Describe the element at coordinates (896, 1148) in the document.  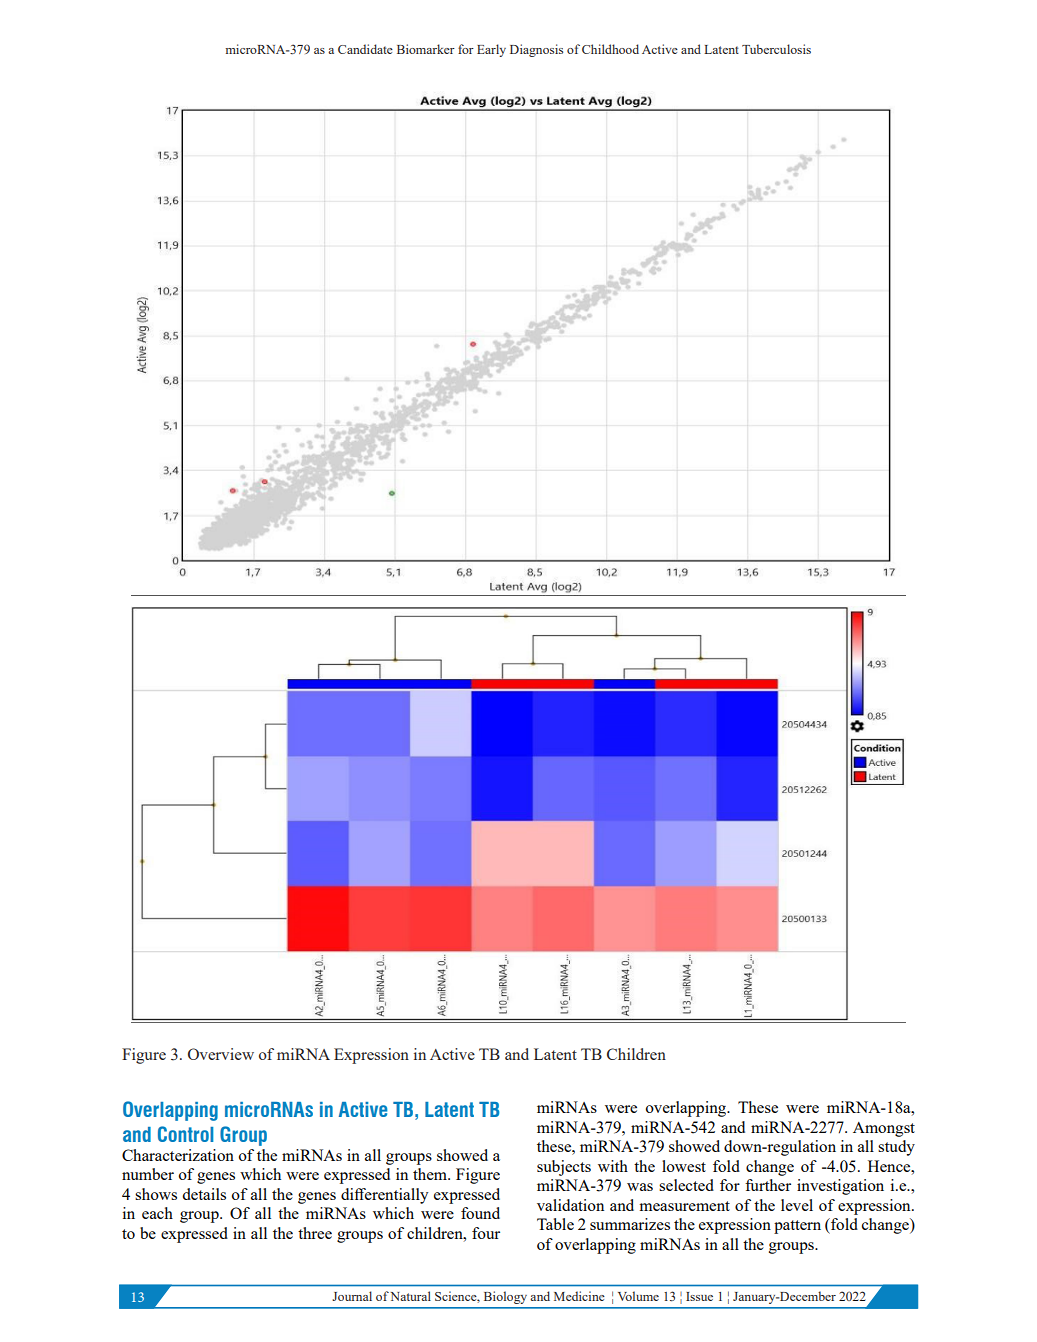
I see `study` at that location.
